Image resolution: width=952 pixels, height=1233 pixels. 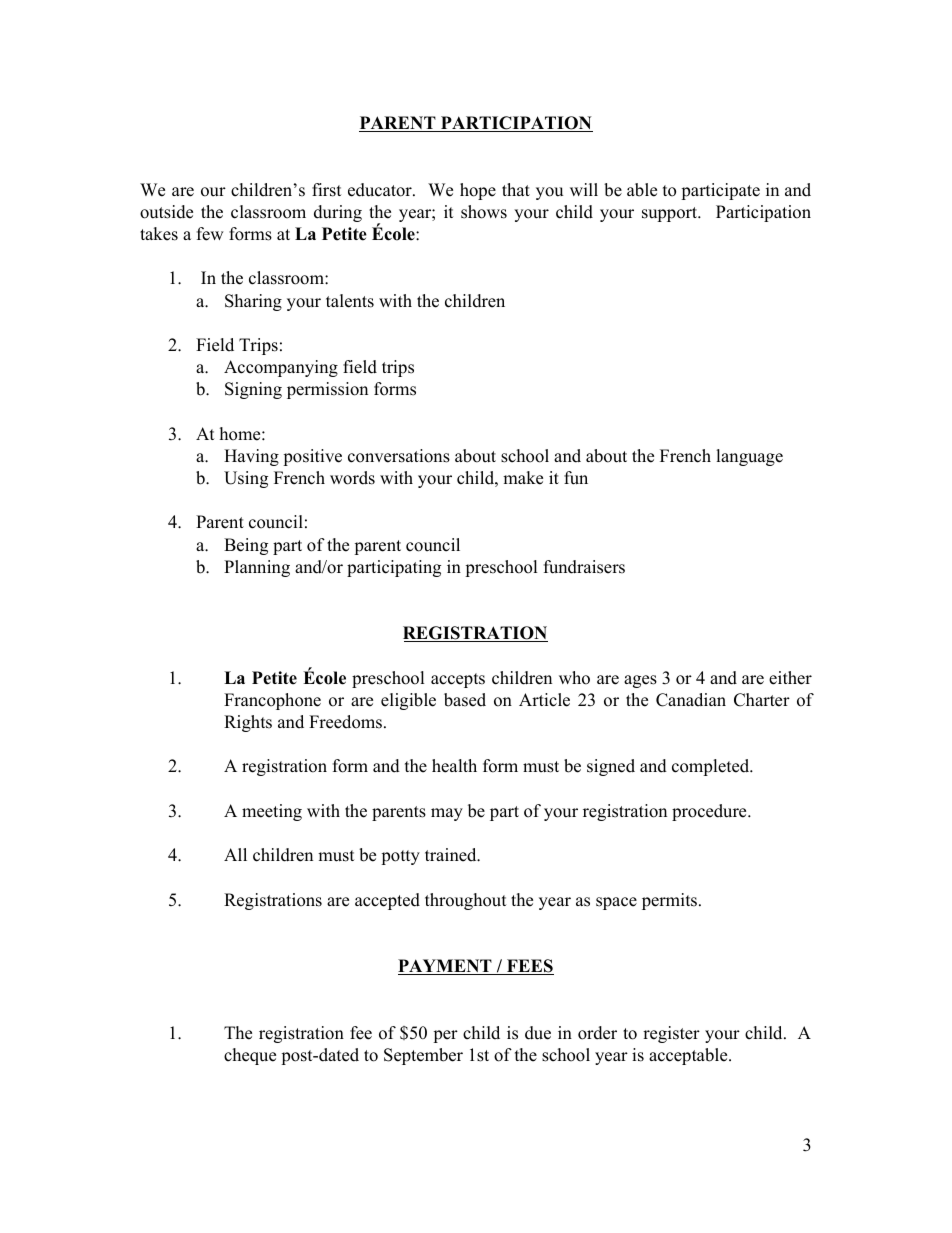 I want to click on support, so click(x=671, y=214).
